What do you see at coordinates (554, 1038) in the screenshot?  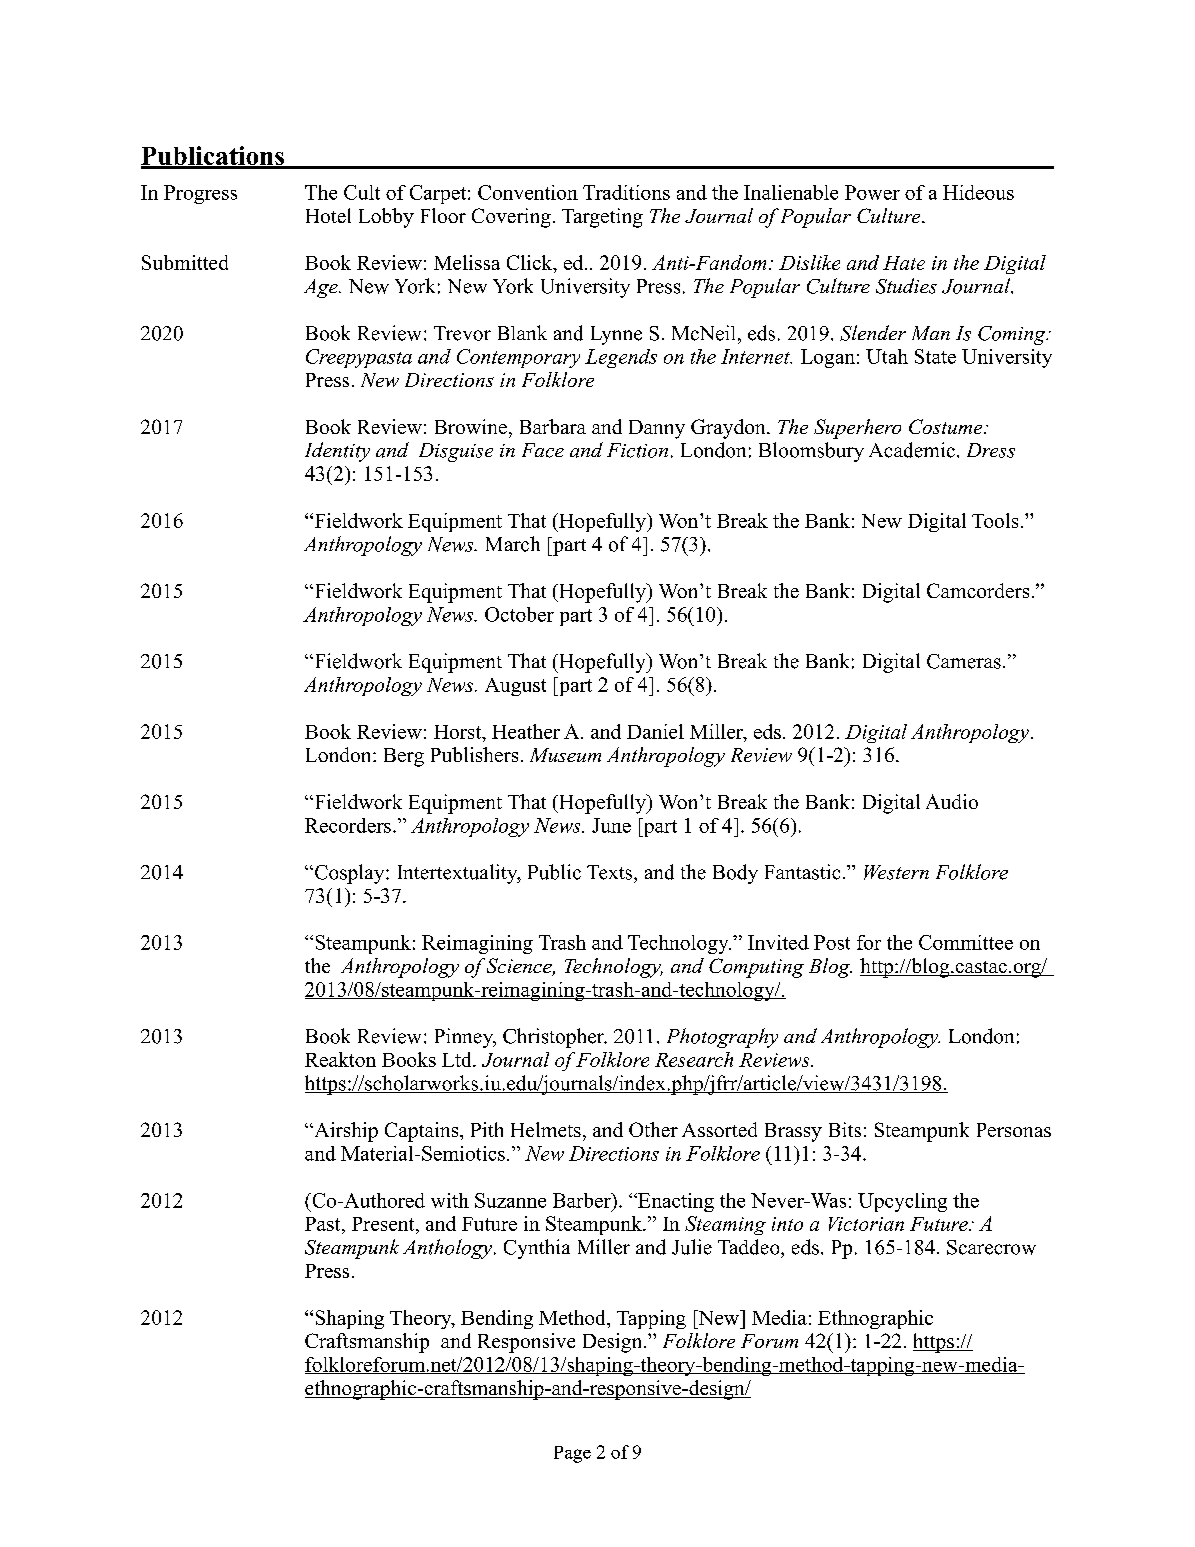 I see `Christopher` at bounding box center [554, 1038].
